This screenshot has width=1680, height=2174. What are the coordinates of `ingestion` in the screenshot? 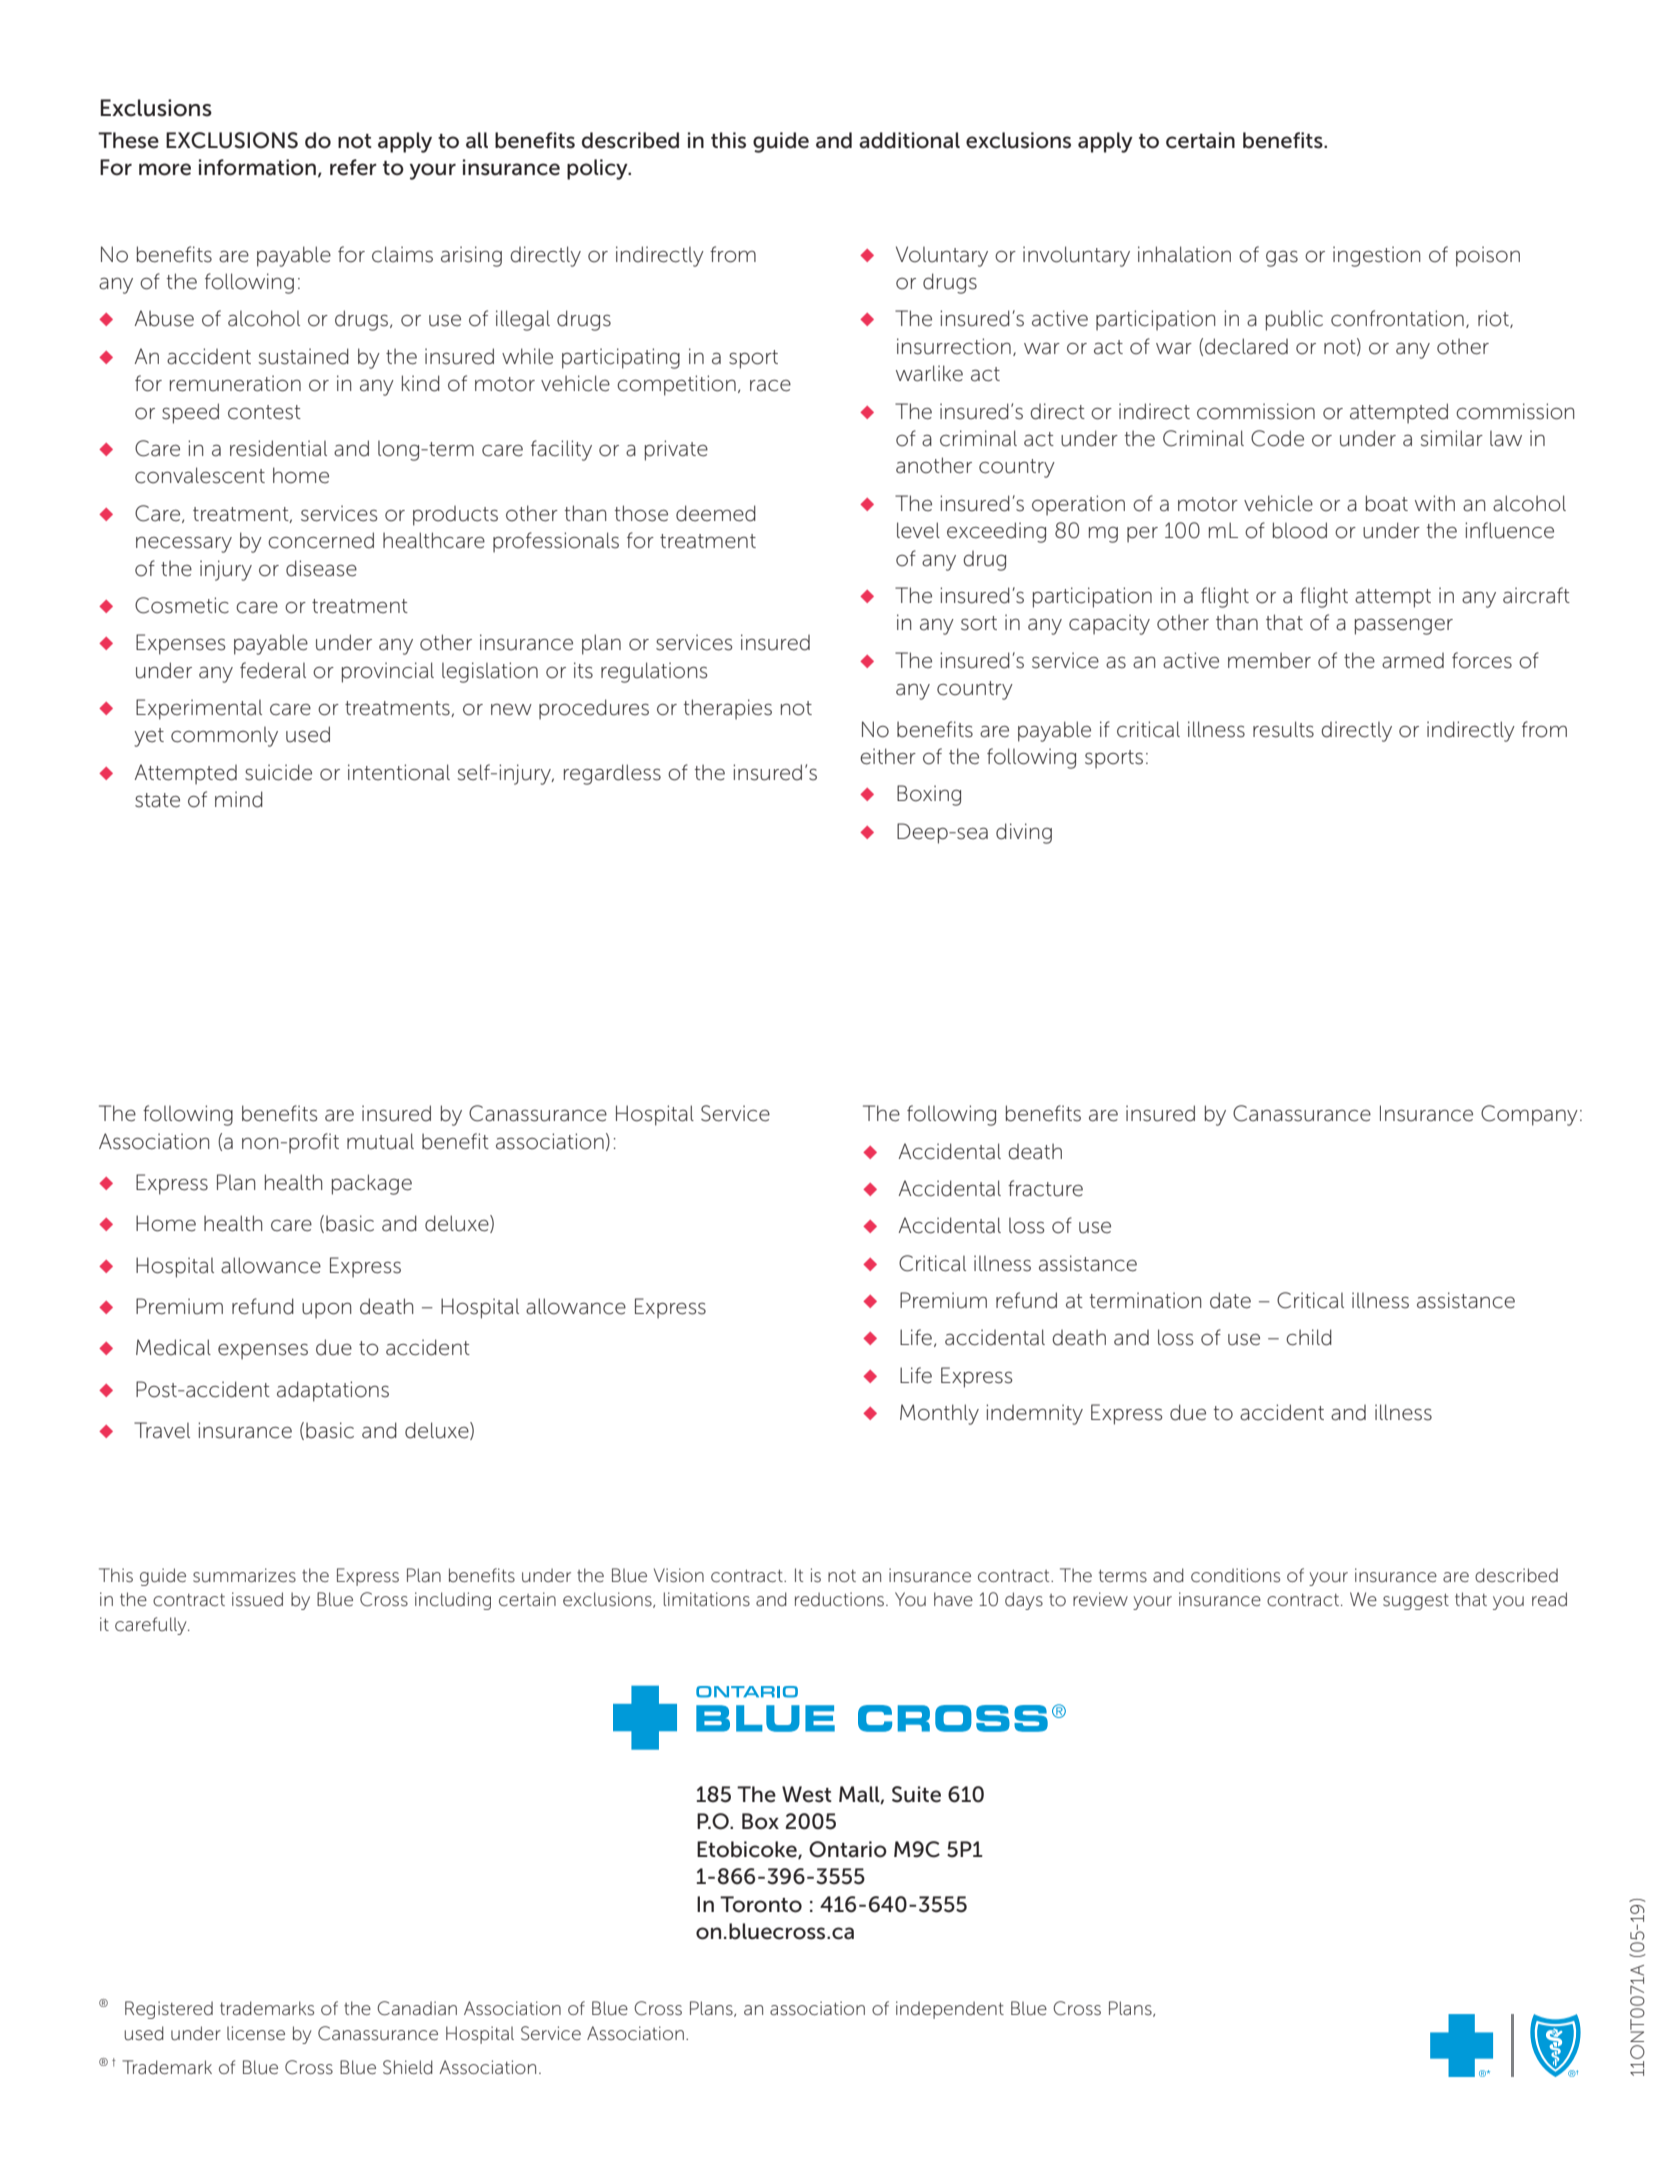 It's located at (1376, 256).
